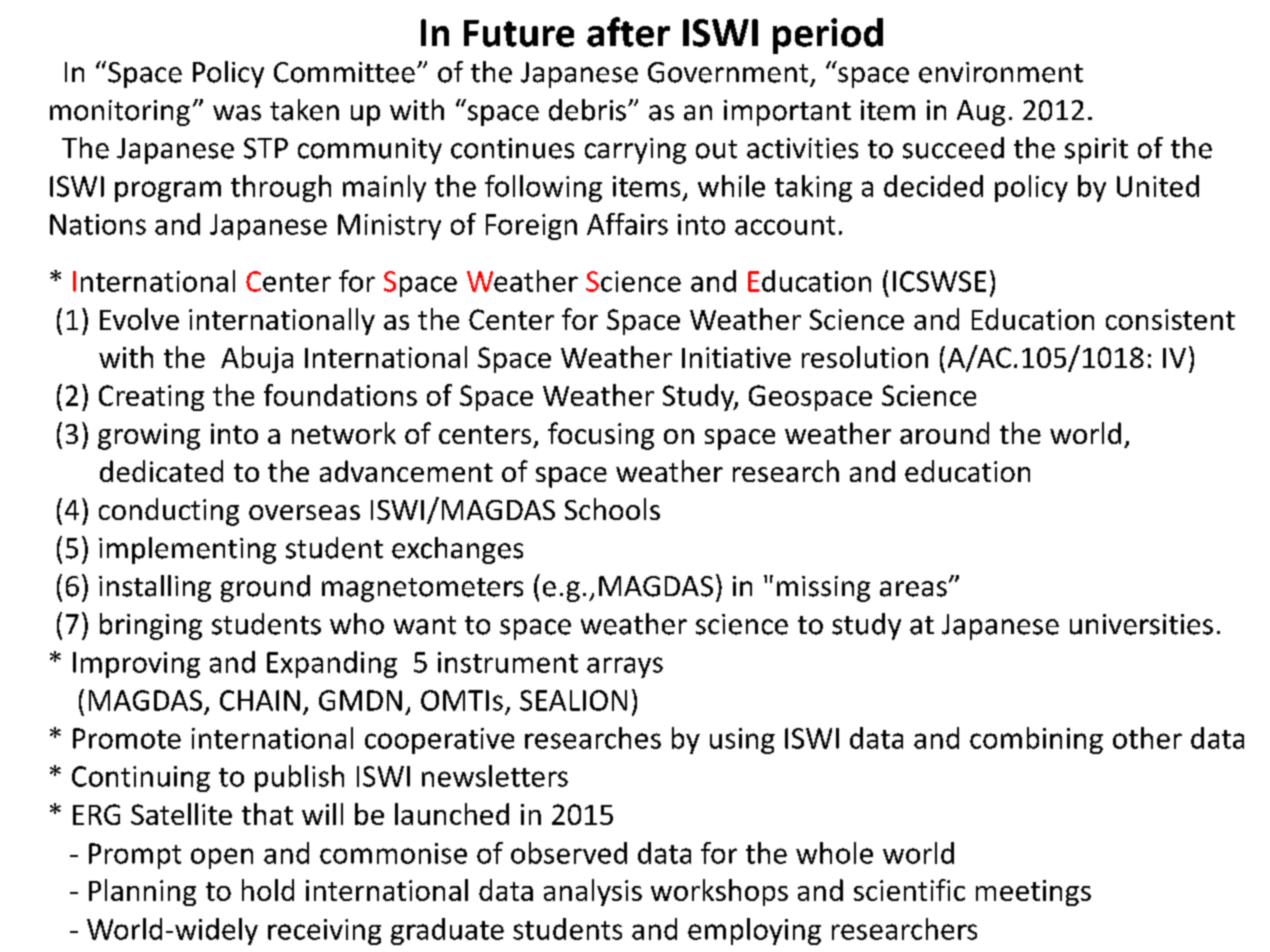  What do you see at coordinates (1033, 893) in the screenshot?
I see `meetings` at bounding box center [1033, 893].
